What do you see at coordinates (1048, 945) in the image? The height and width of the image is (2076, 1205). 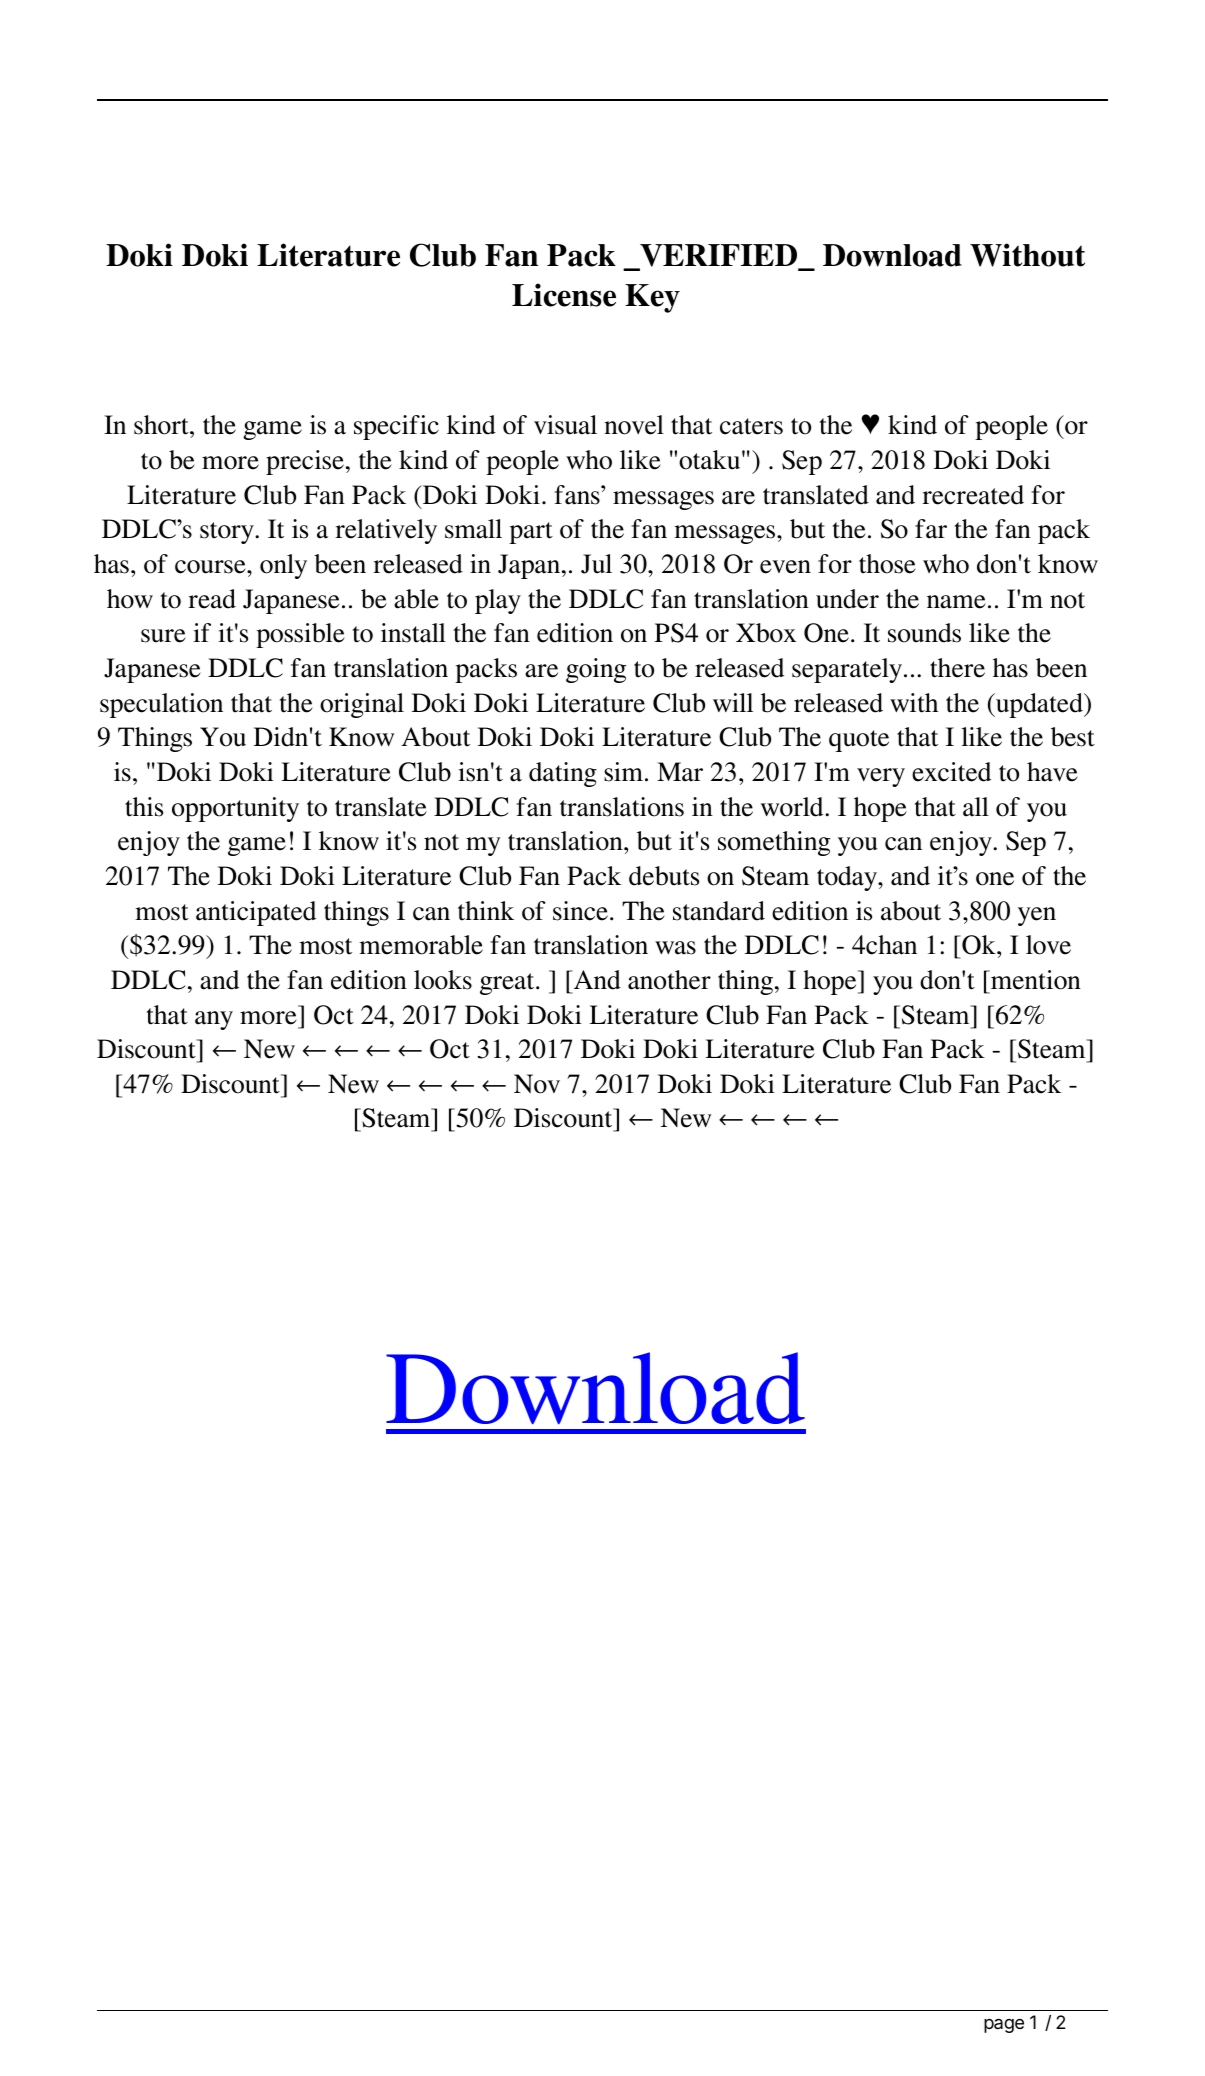 I see `love` at bounding box center [1048, 945].
